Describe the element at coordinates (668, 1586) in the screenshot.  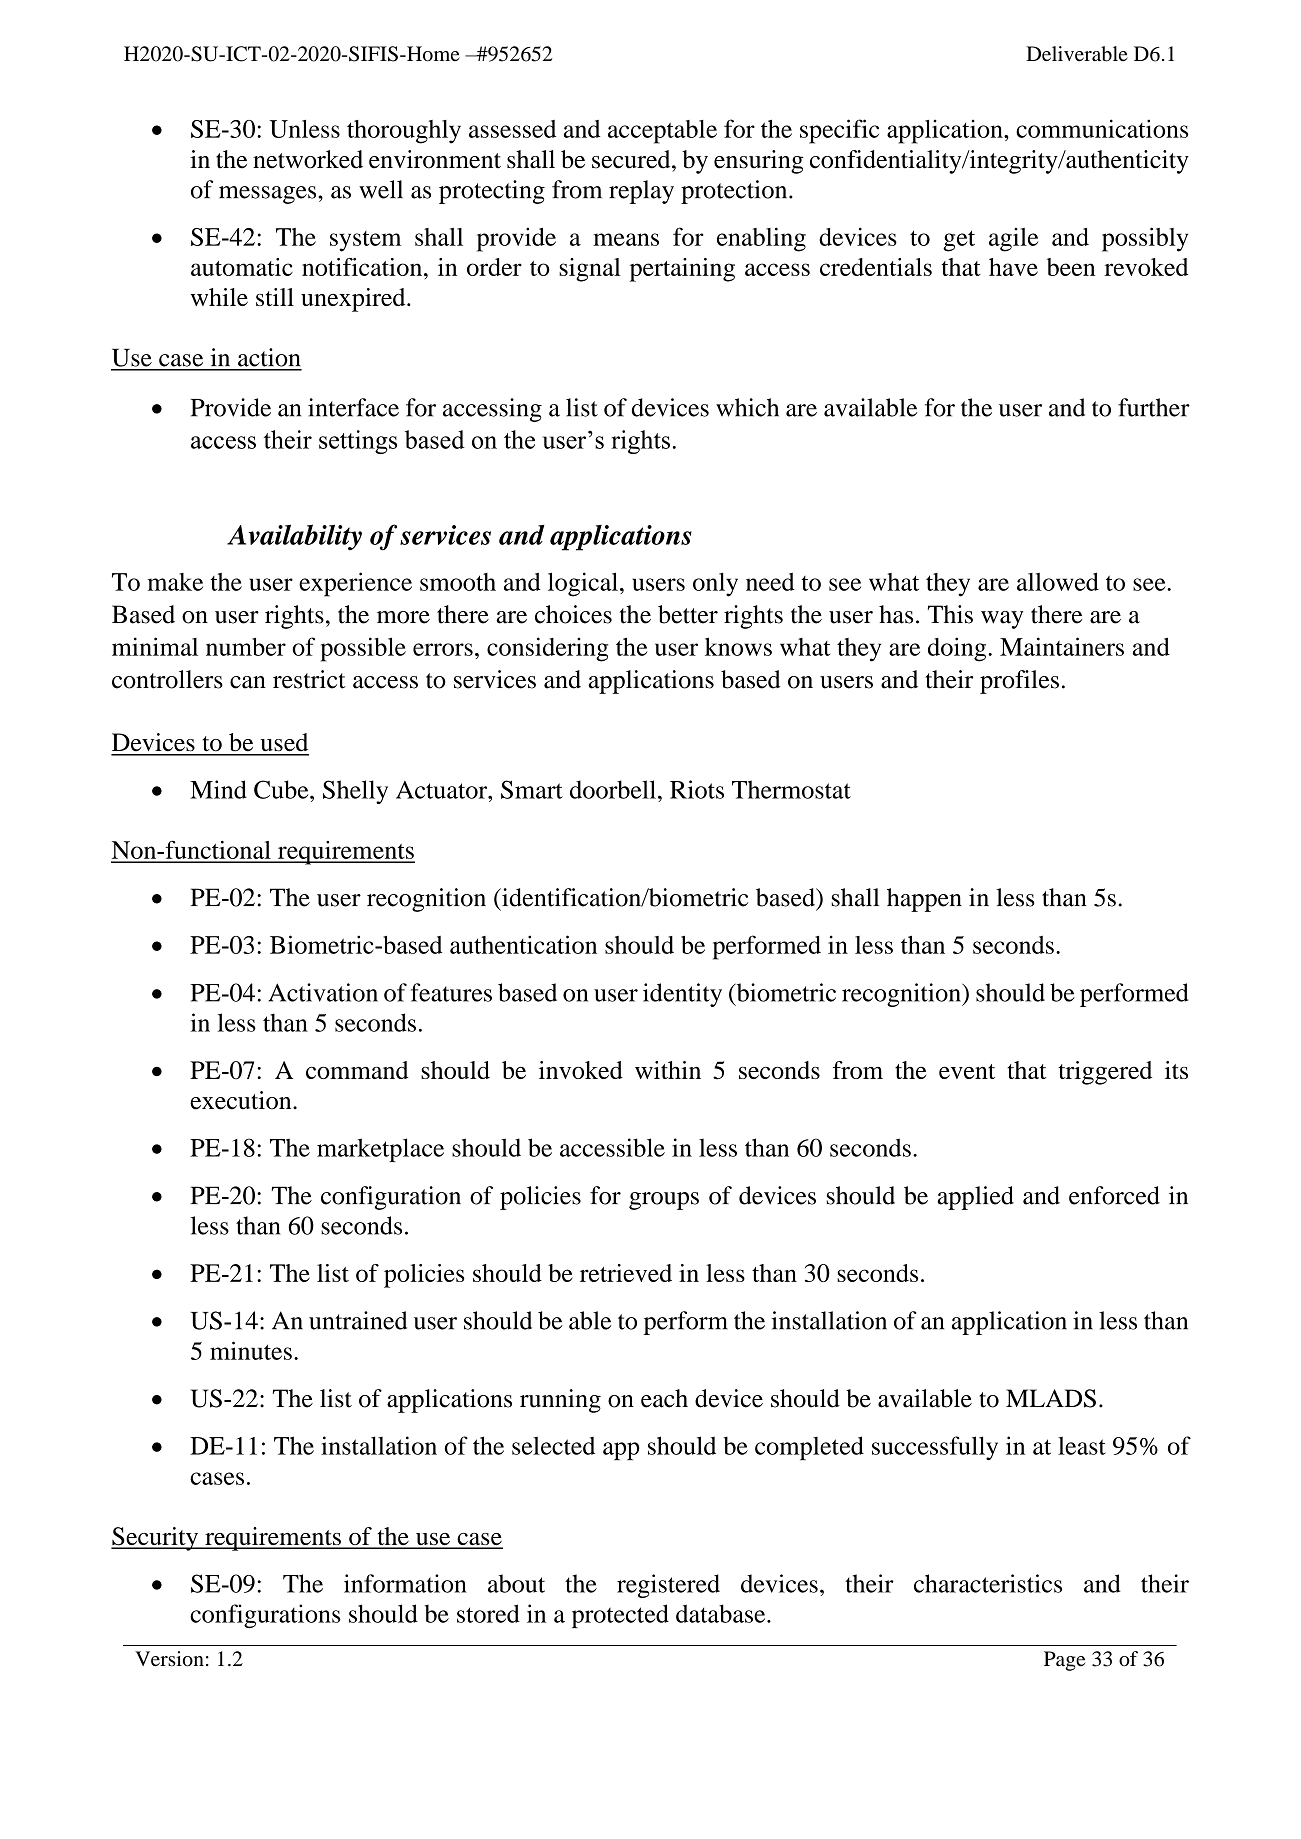
I see `registered` at that location.
